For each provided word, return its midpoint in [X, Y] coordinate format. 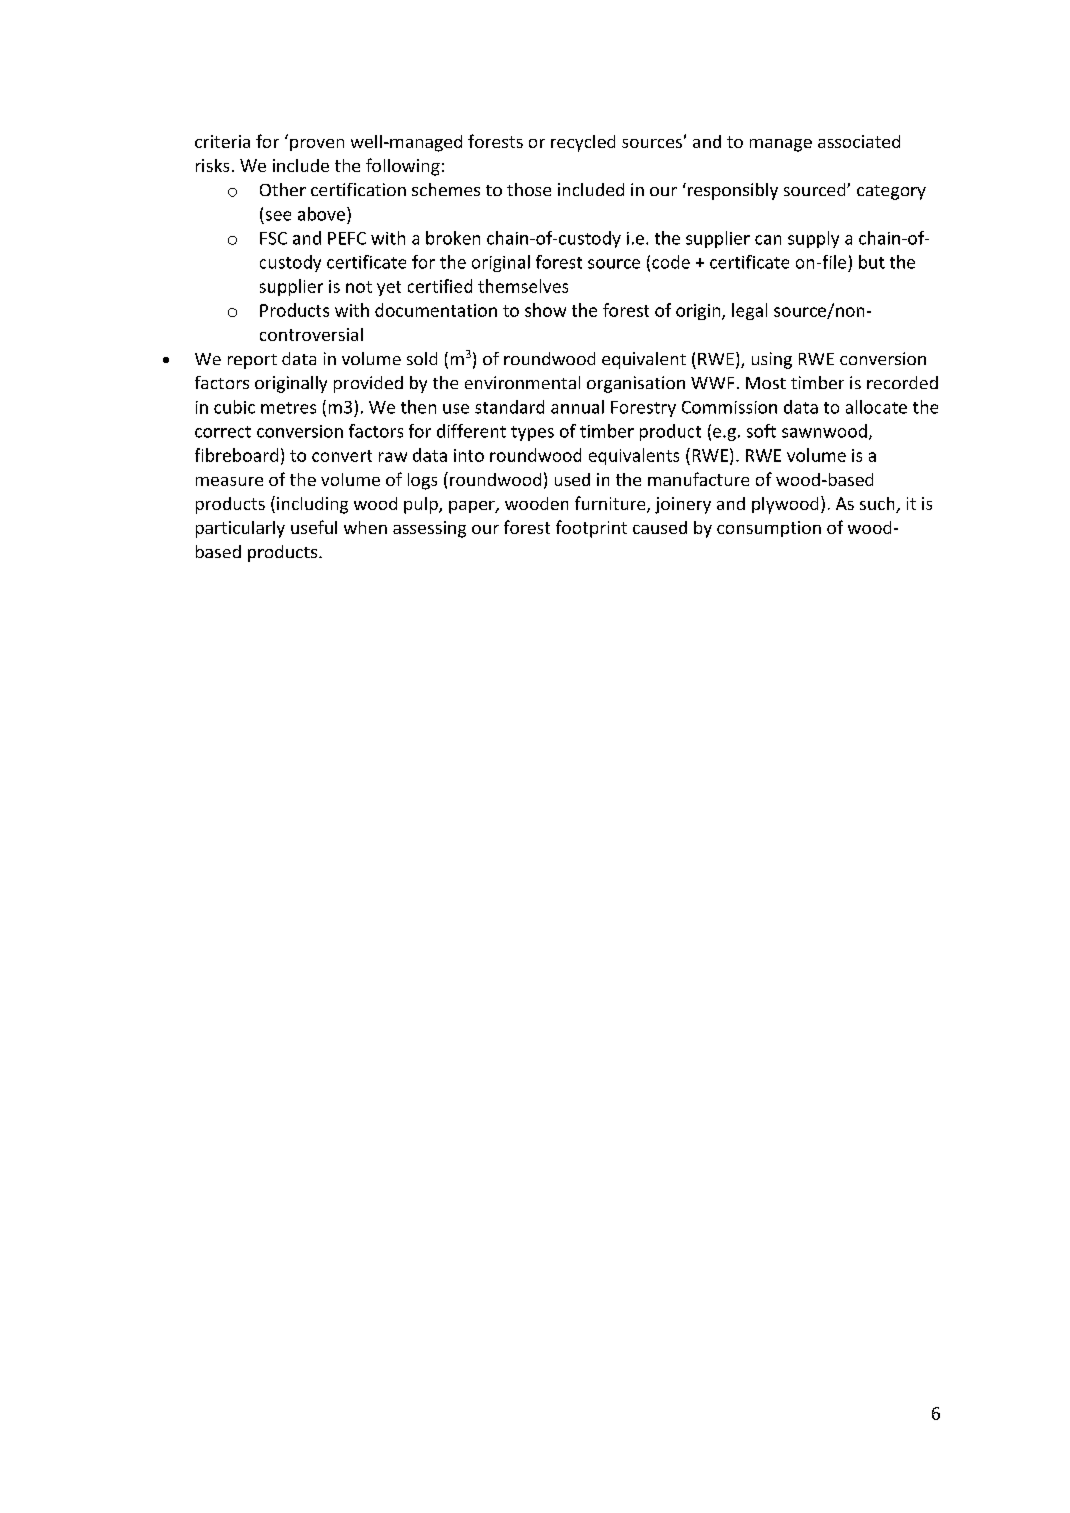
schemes [446, 189]
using [772, 360]
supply [813, 239]
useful [314, 527]
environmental [522, 382]
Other [283, 189]
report [252, 361]
